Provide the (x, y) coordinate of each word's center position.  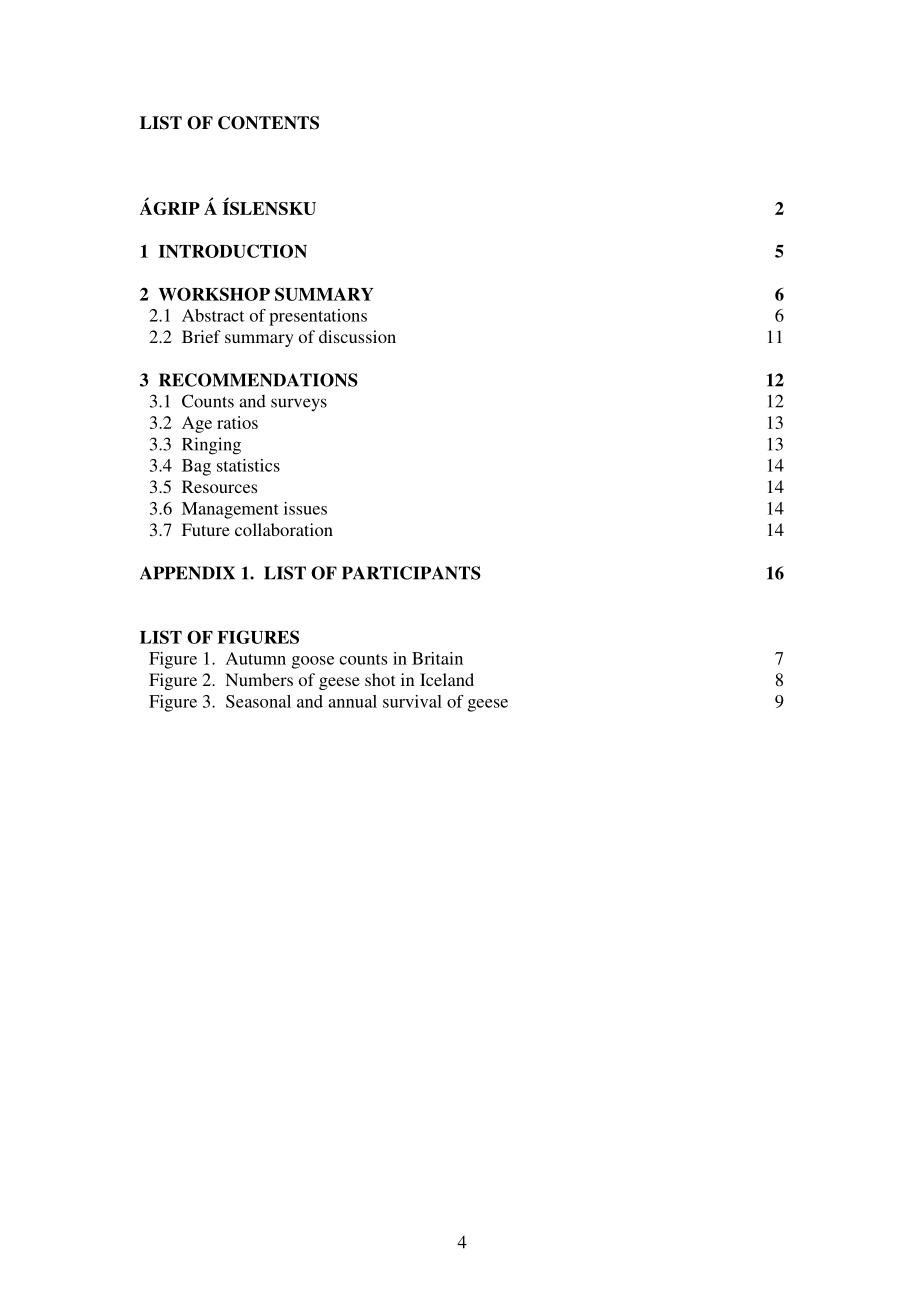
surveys (299, 404)
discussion (357, 336)
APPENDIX (187, 573)
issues (305, 508)
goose (313, 662)
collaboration (284, 529)
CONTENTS (268, 123)
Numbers (259, 679)
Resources (219, 486)
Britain (437, 658)
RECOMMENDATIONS (258, 380)
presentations (318, 317)
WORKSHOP (214, 294)
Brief (201, 336)
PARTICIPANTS (411, 573)
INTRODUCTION (233, 251)
